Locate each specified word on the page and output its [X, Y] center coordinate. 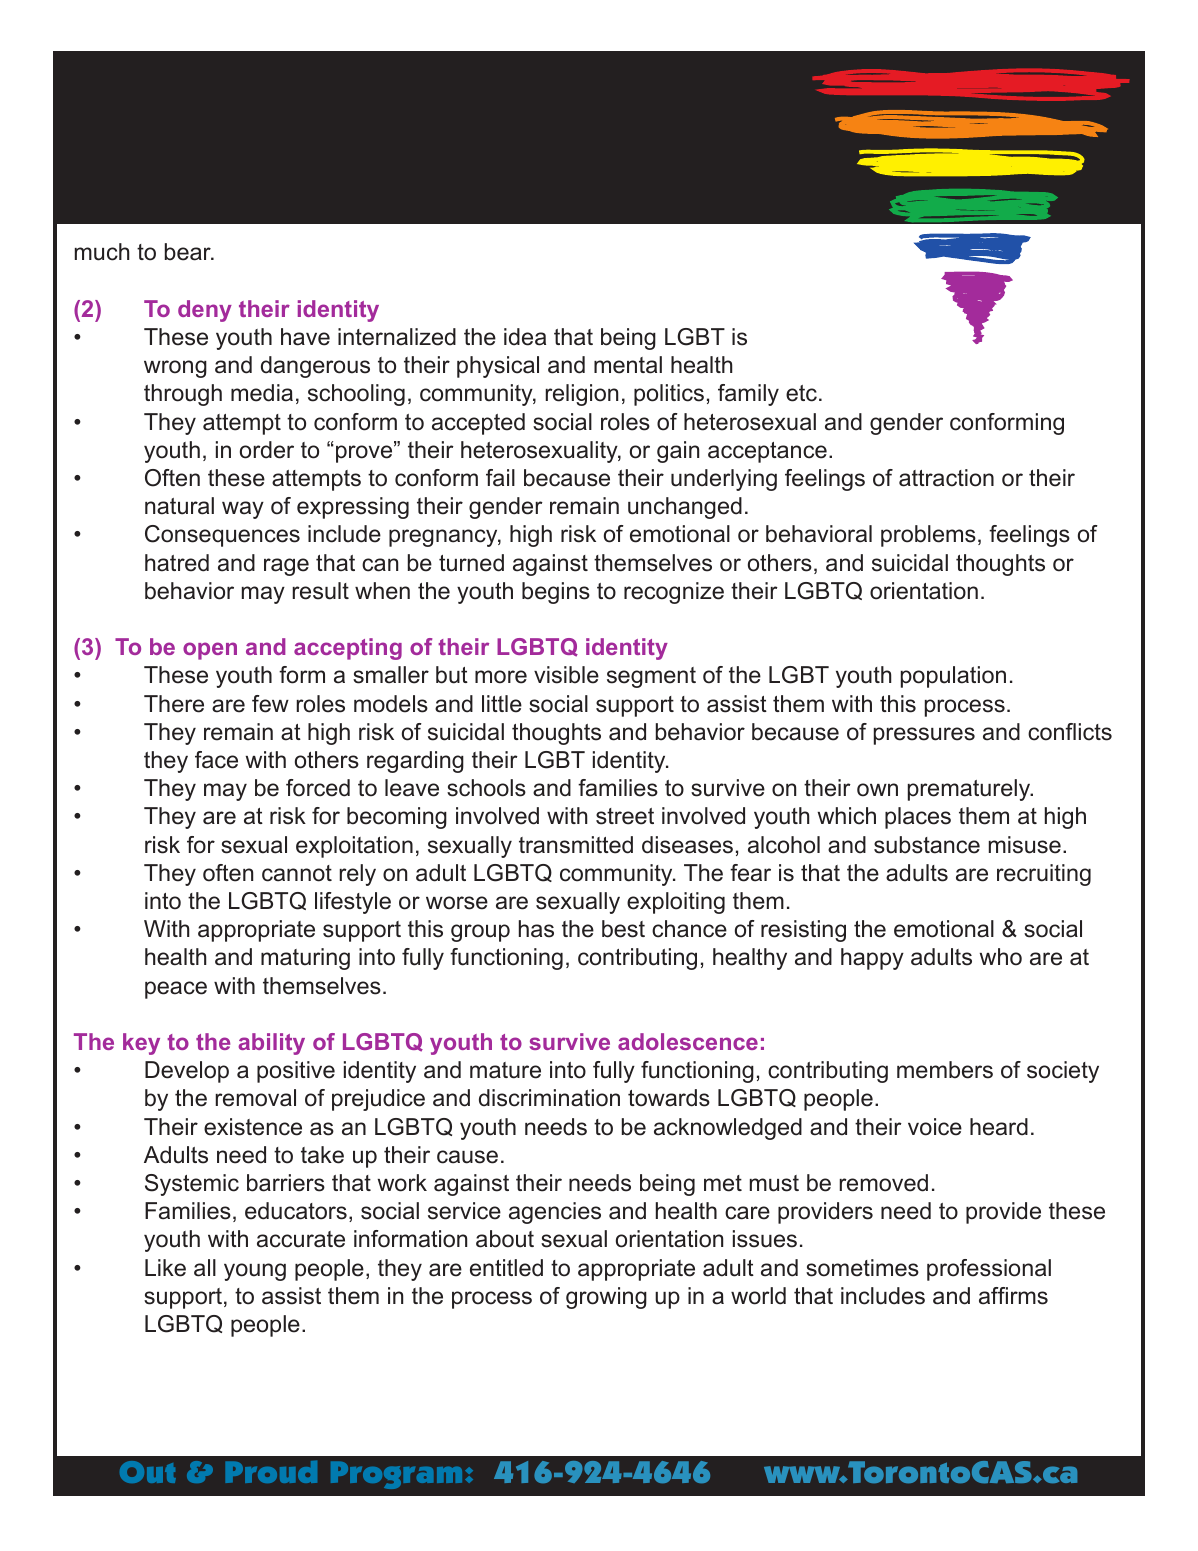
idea [525, 337]
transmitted [576, 845]
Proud [271, 1472]
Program [396, 1475]
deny [205, 311]
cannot [297, 873]
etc [801, 393]
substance [927, 845]
